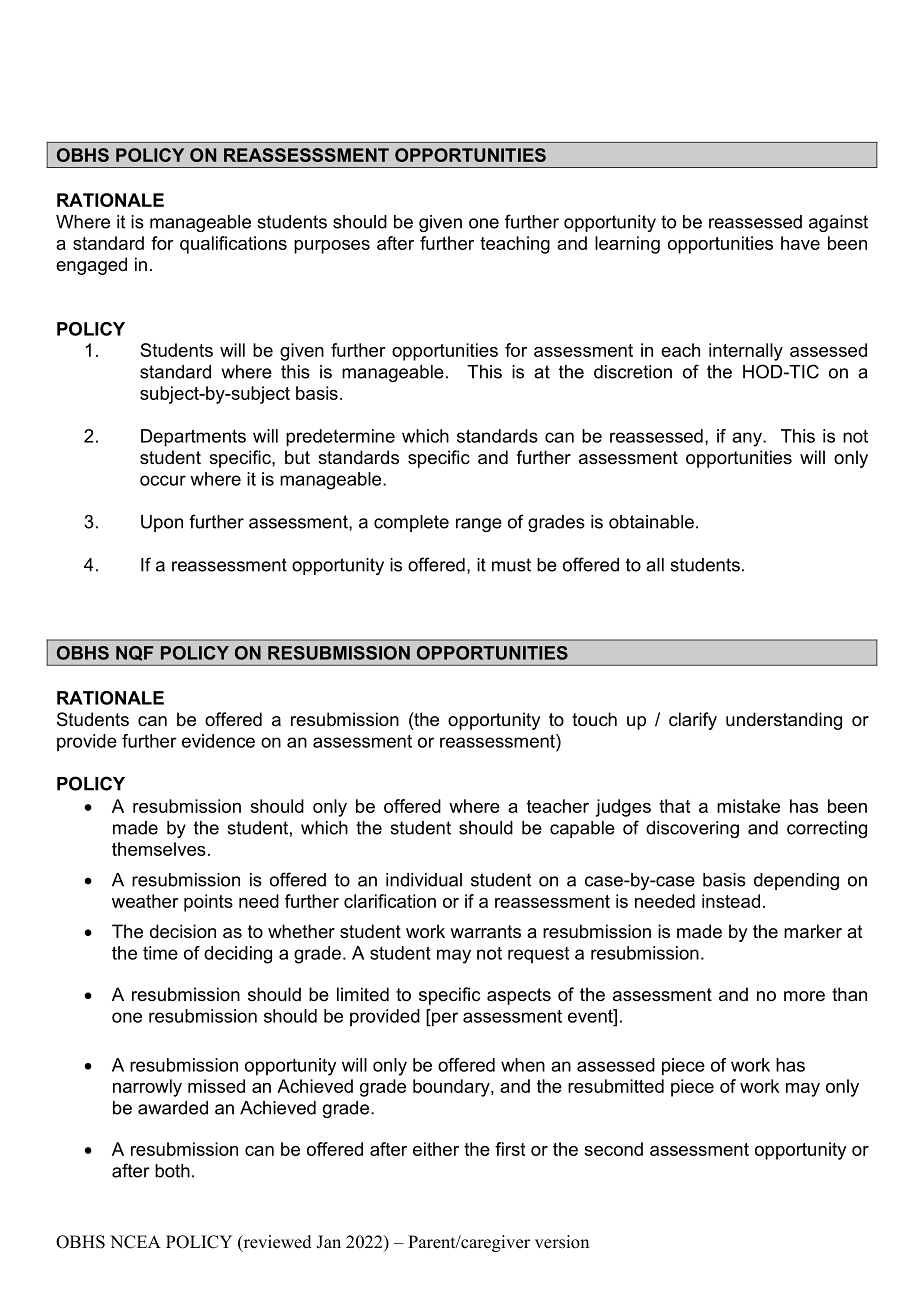 This page has width=924, height=1308. I want to click on both, so click(172, 1171).
